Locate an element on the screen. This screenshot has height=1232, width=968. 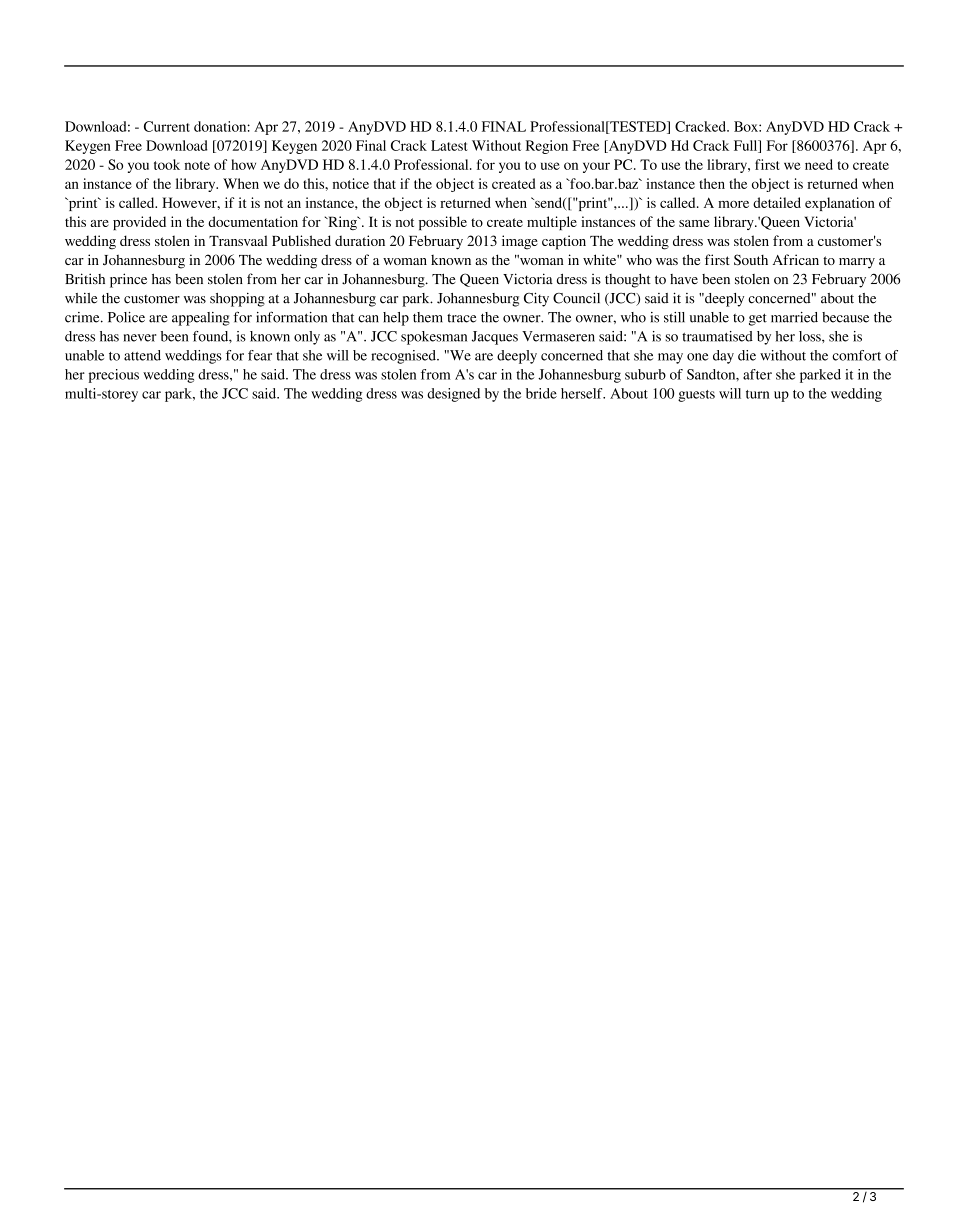
Full is located at coordinates (747, 146).
